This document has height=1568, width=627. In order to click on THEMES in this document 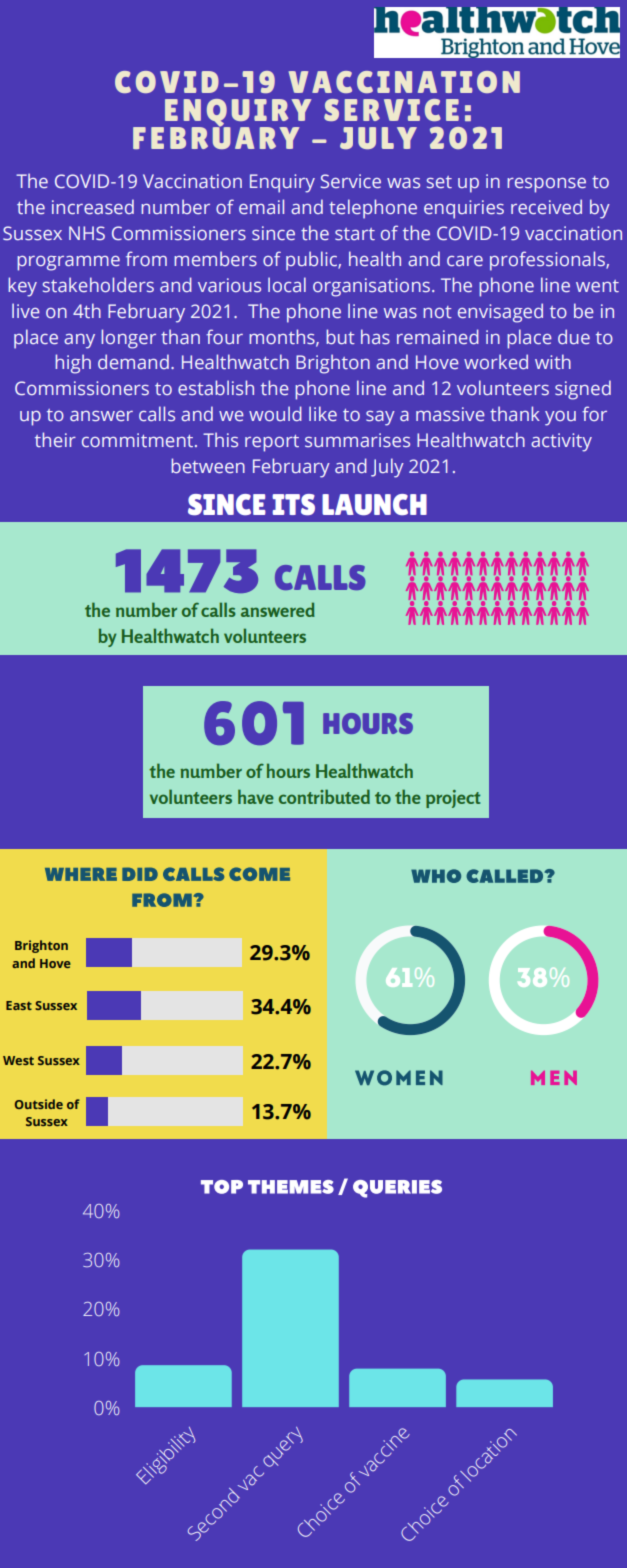, I will do `click(291, 1187)`.
